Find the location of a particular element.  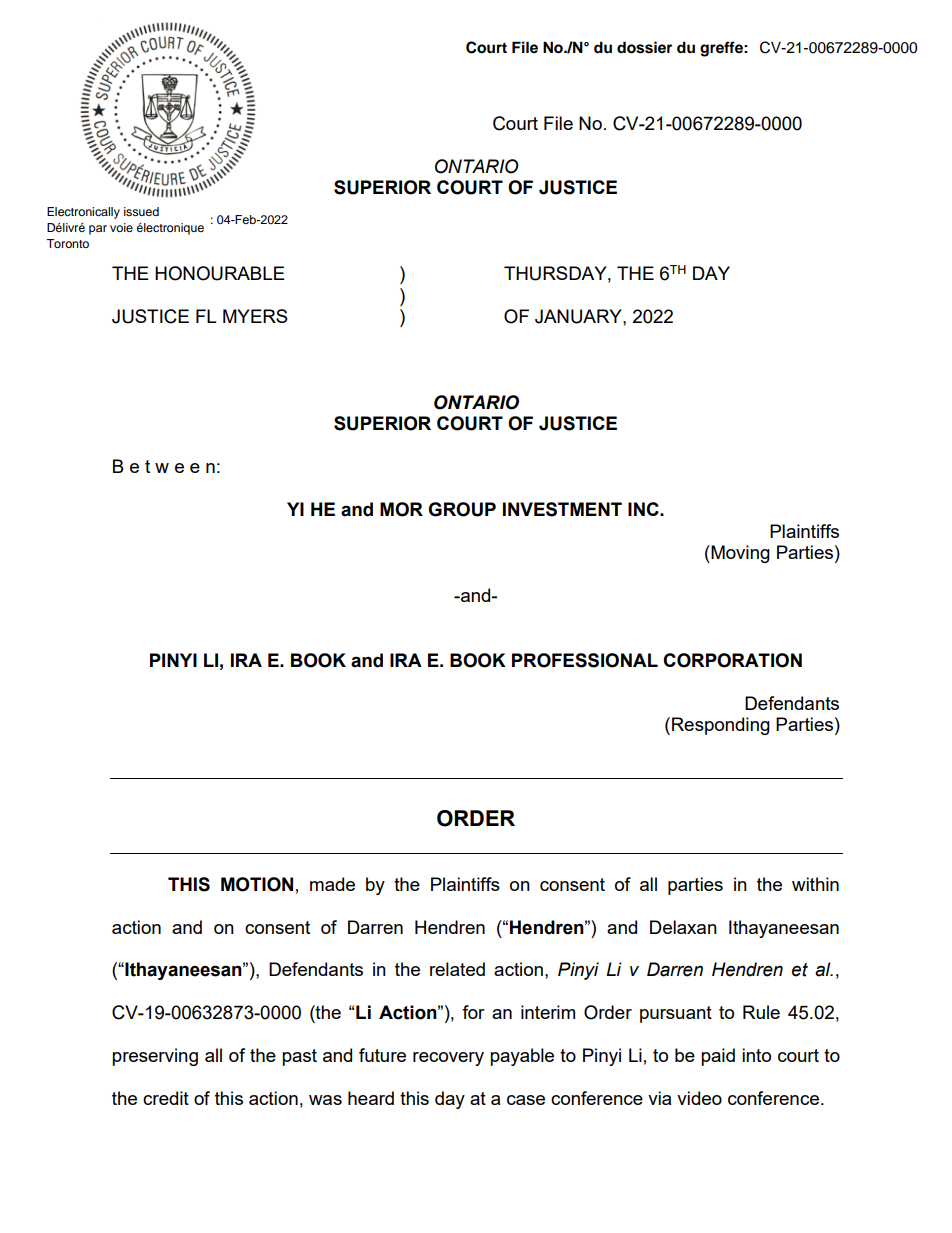

made is located at coordinates (332, 884).
